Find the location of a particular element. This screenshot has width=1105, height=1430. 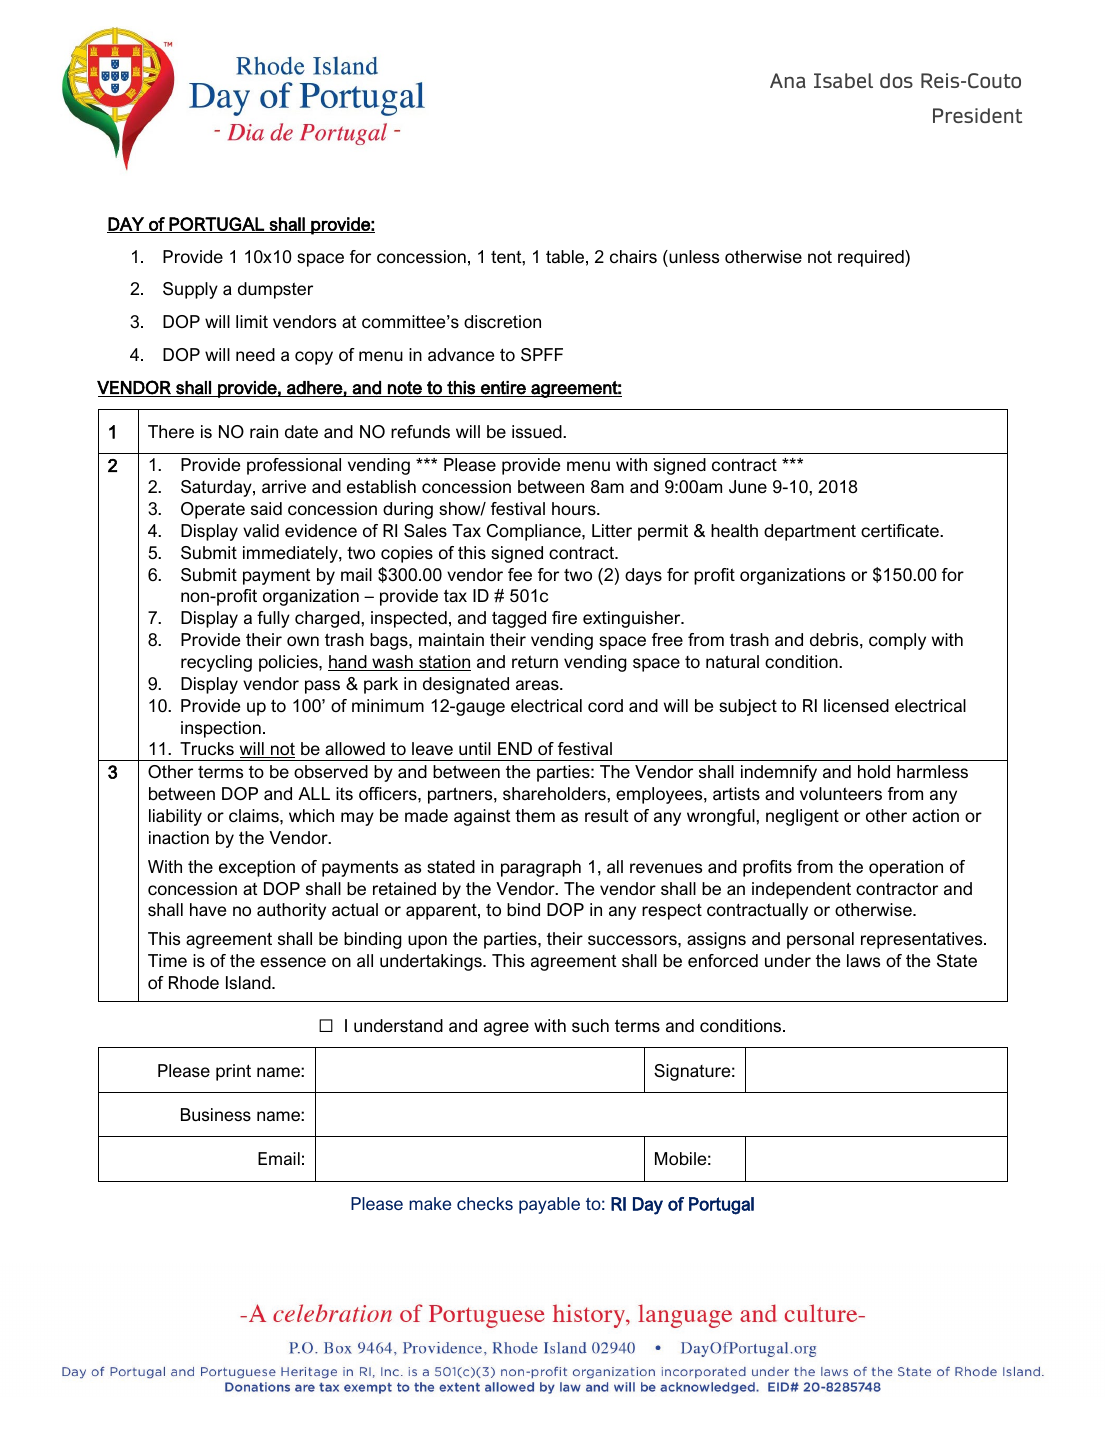

fire is located at coordinates (564, 617).
